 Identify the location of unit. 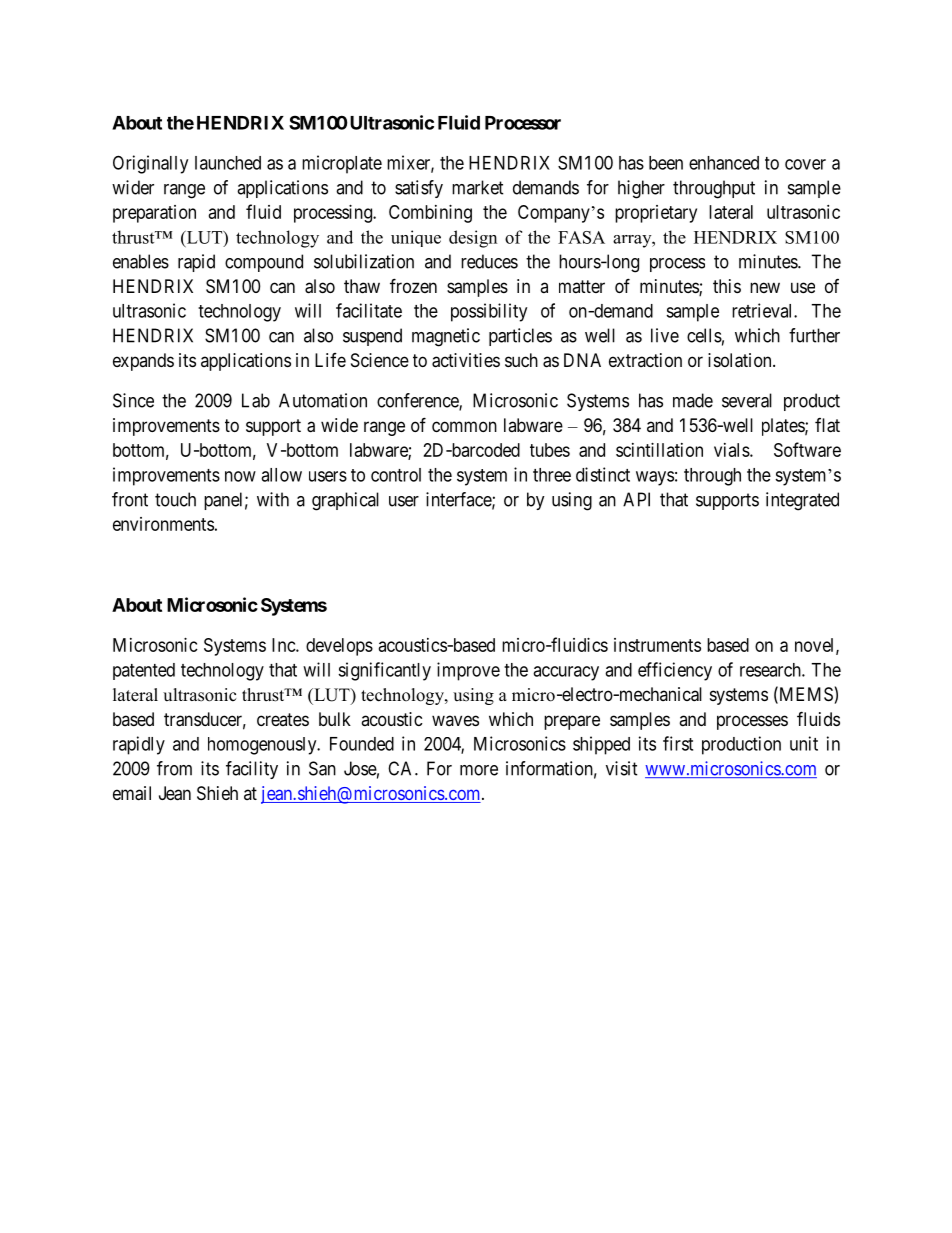
(804, 743).
